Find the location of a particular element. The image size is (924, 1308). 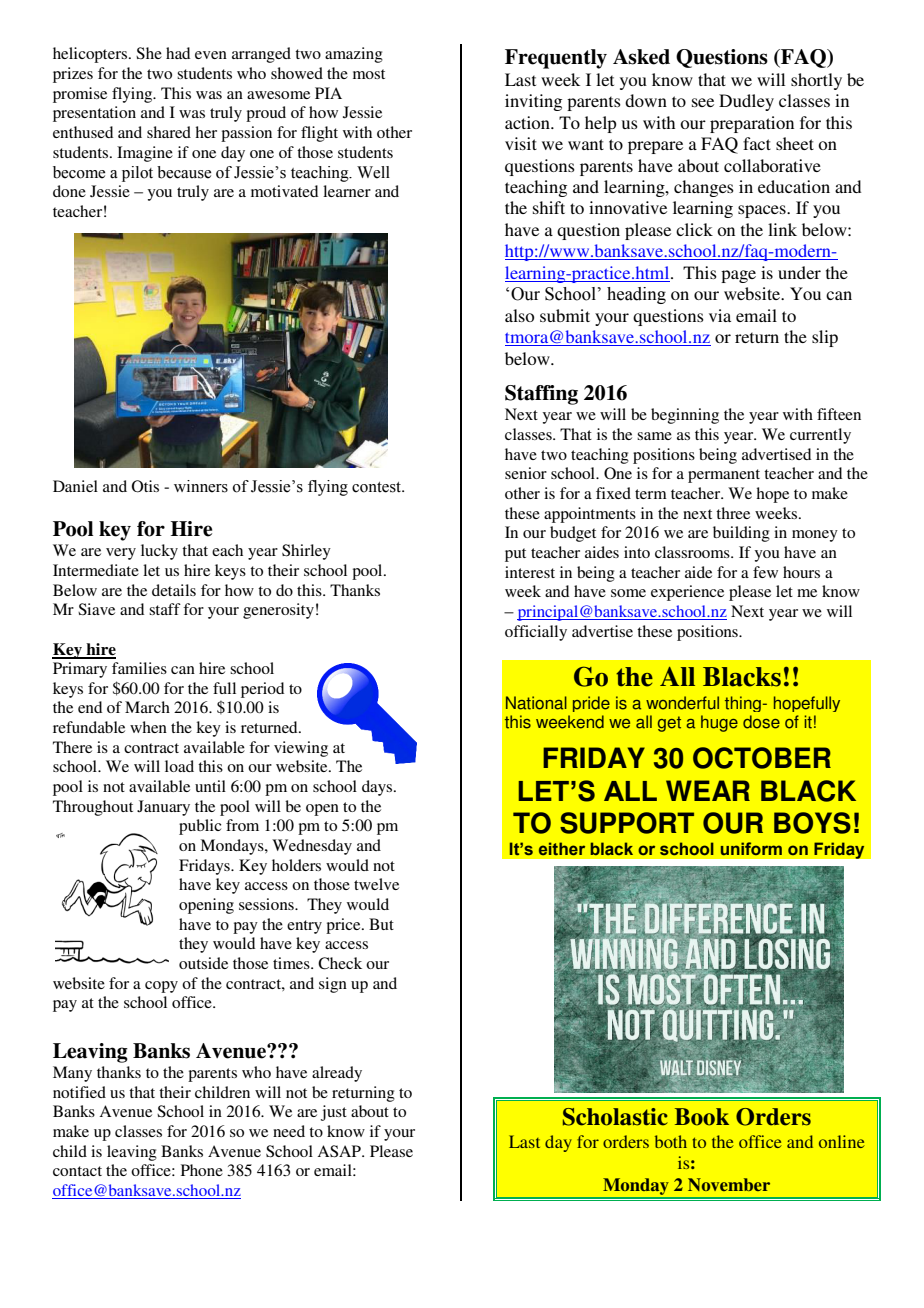

either is located at coordinates (562, 848).
